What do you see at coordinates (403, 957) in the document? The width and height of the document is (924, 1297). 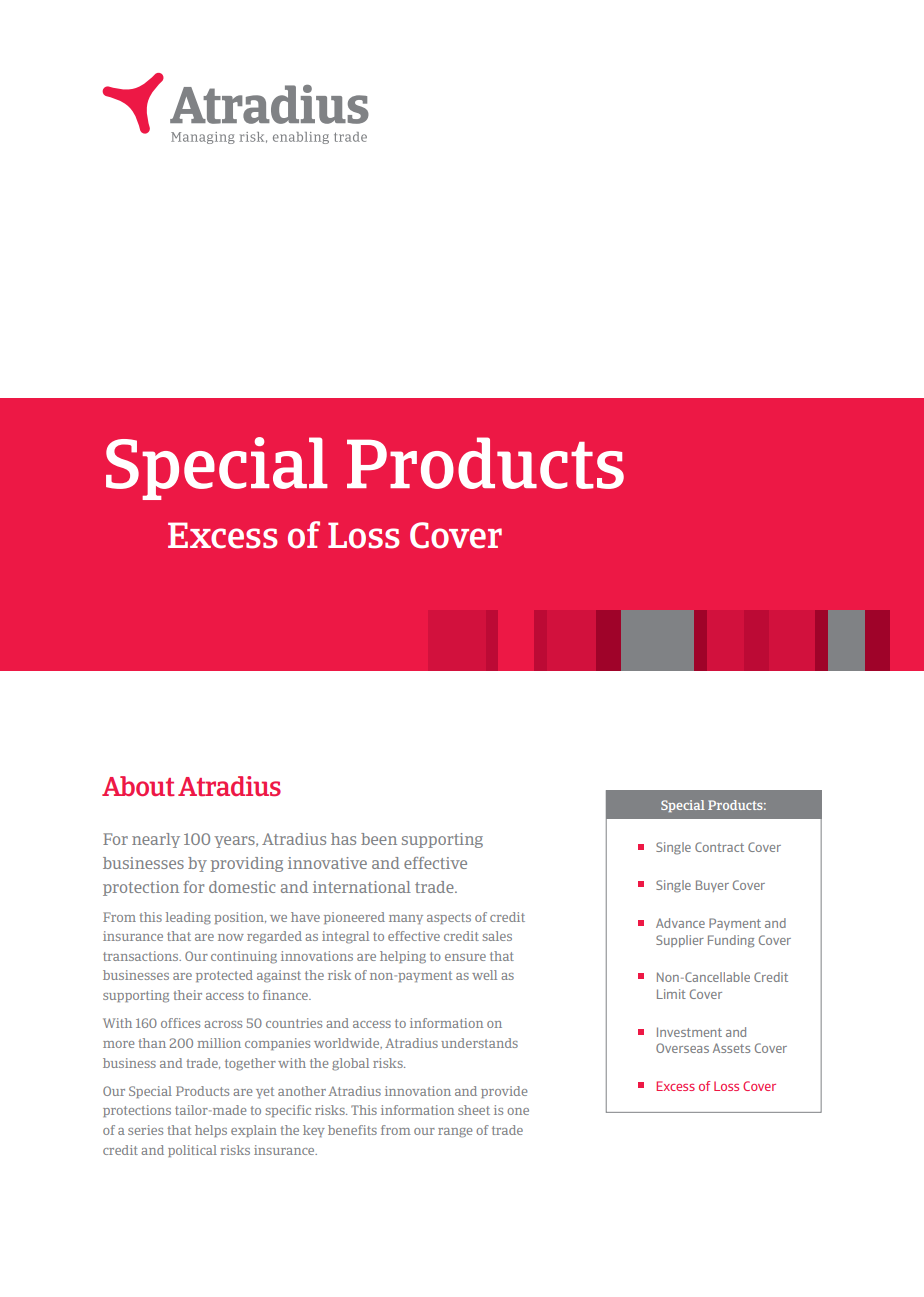 I see `helping` at bounding box center [403, 957].
